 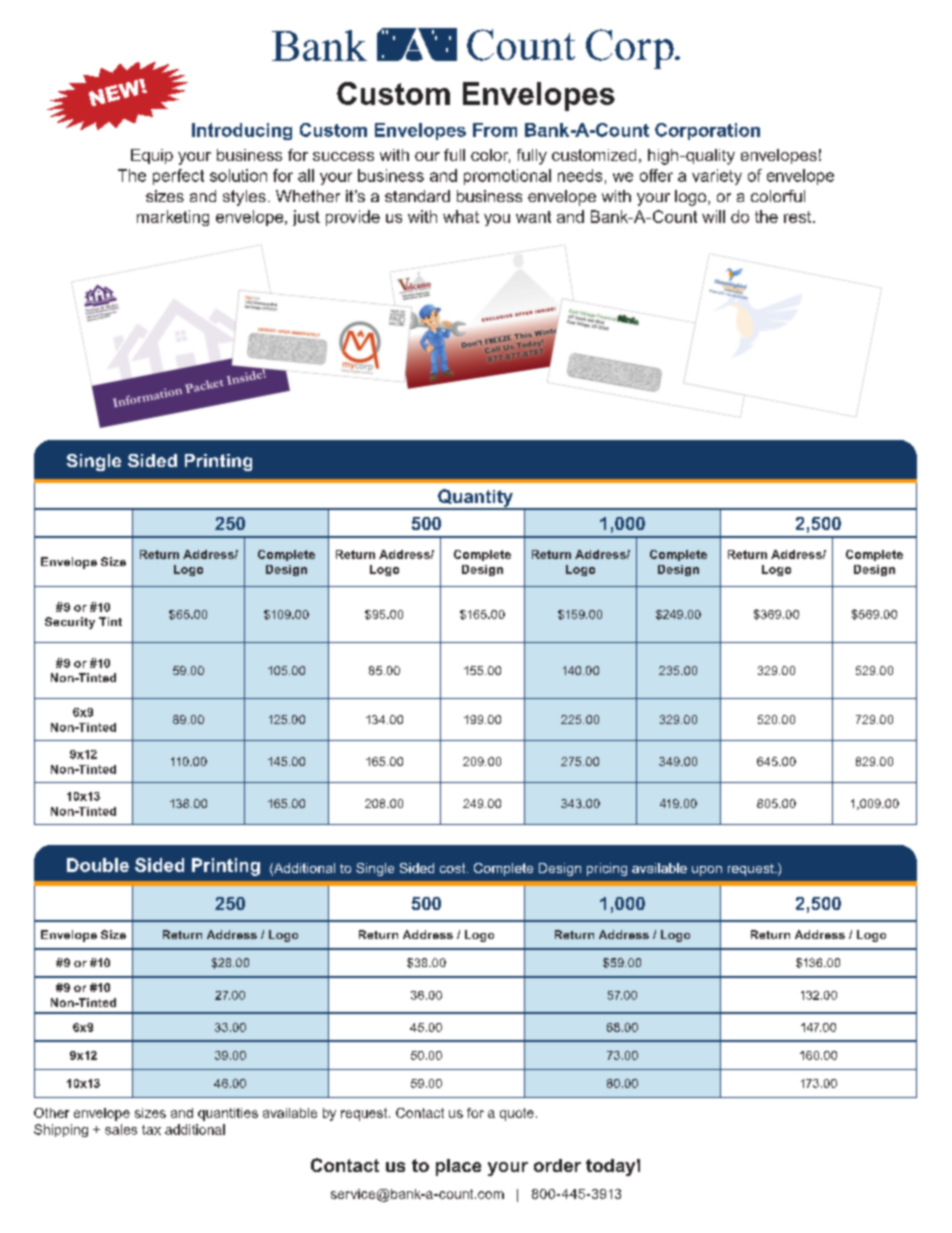 What do you see at coordinates (517, 1114) in the screenshot?
I see `quote` at bounding box center [517, 1114].
